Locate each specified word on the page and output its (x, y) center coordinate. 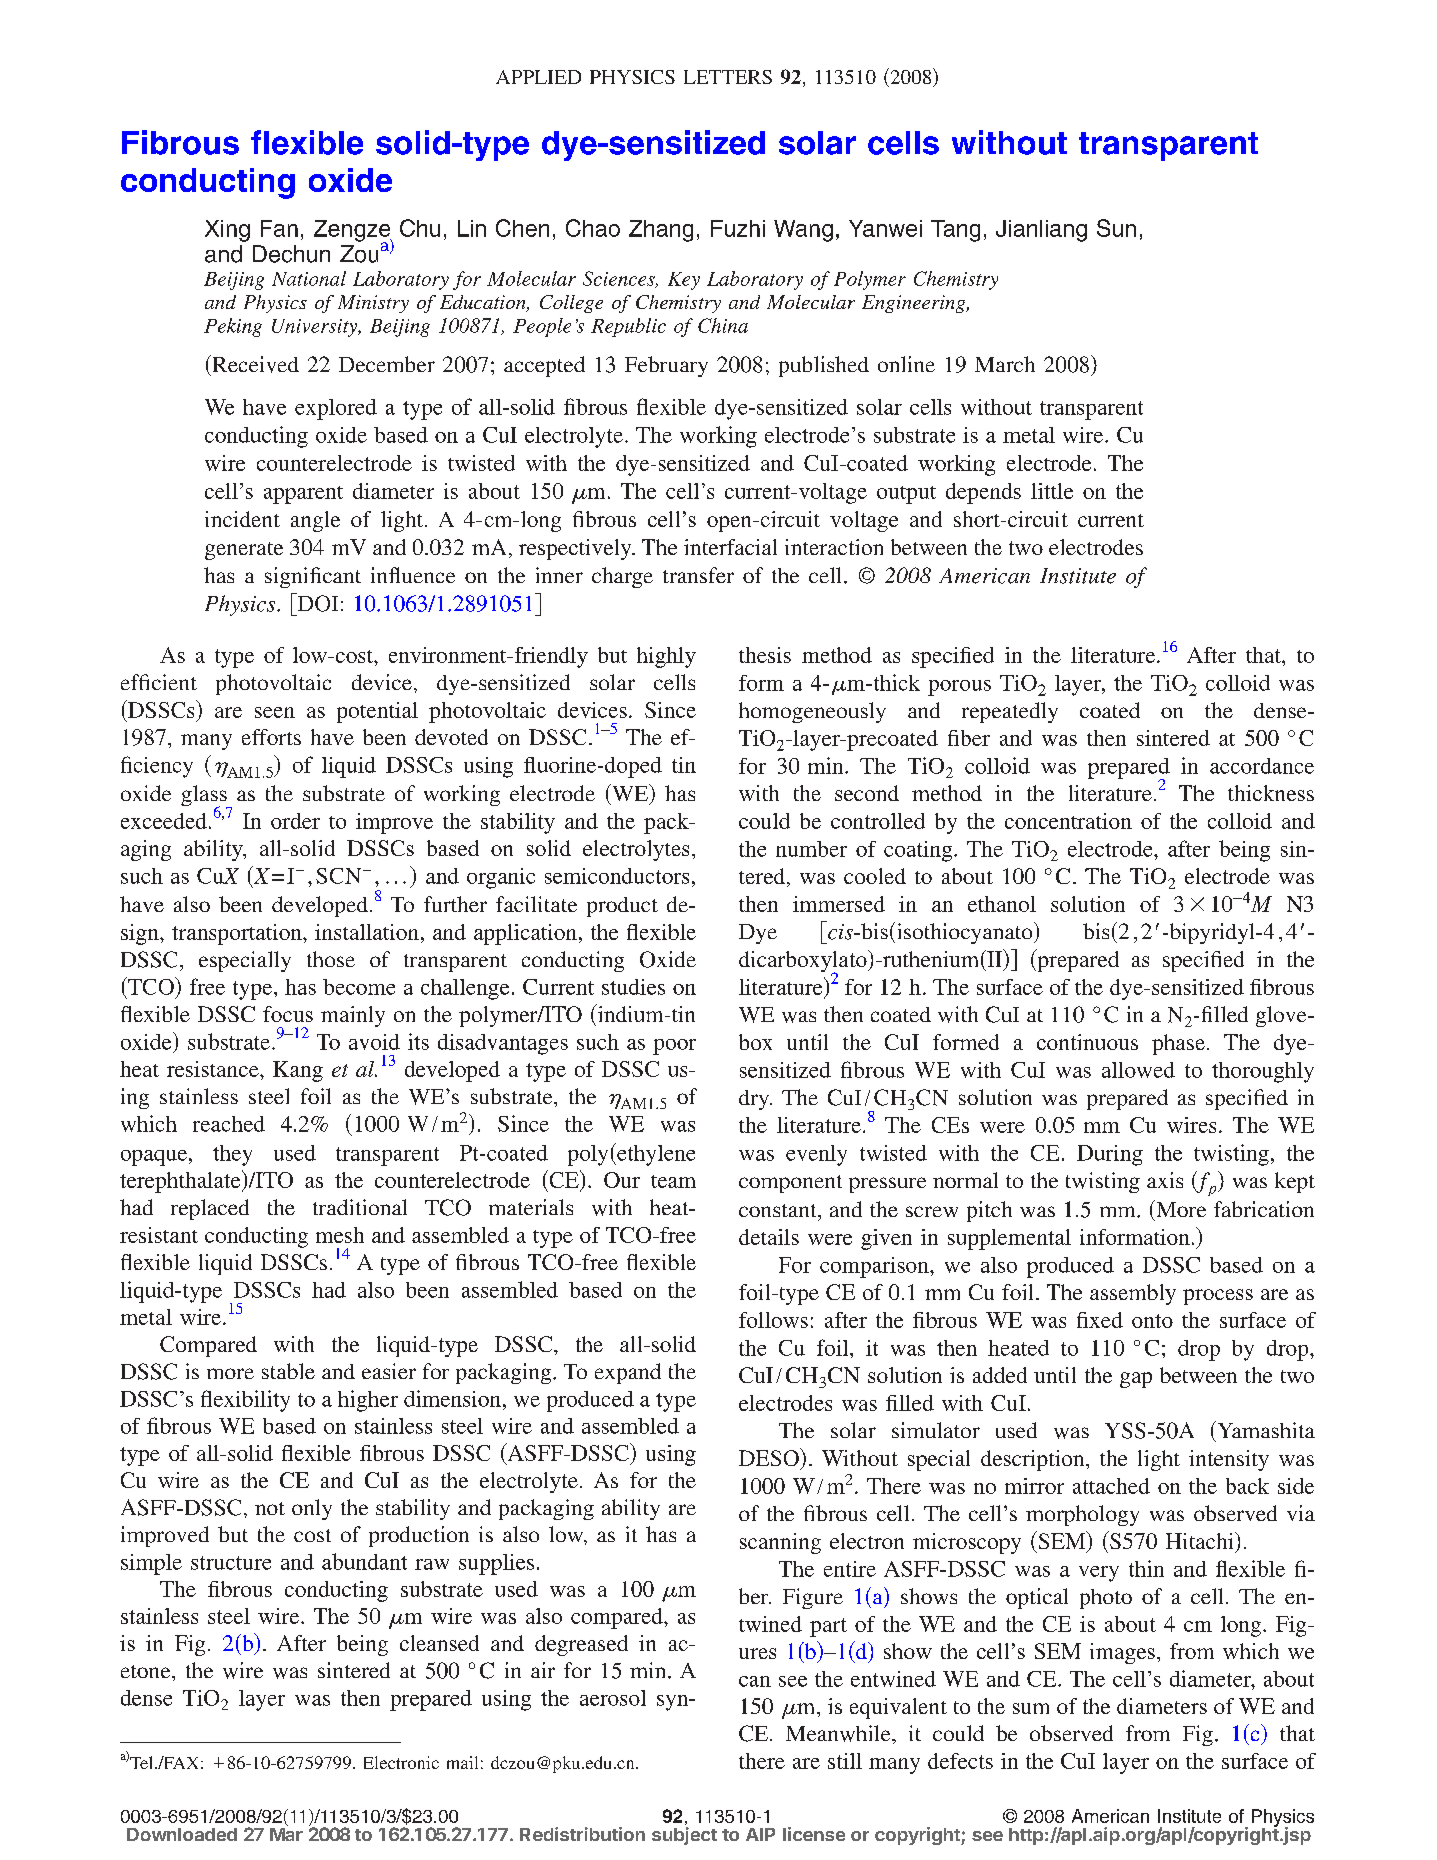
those (331, 959)
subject (684, 1836)
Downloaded (182, 1834)
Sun (1116, 228)
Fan (279, 228)
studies (633, 987)
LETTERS (728, 77)
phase (1178, 1044)
